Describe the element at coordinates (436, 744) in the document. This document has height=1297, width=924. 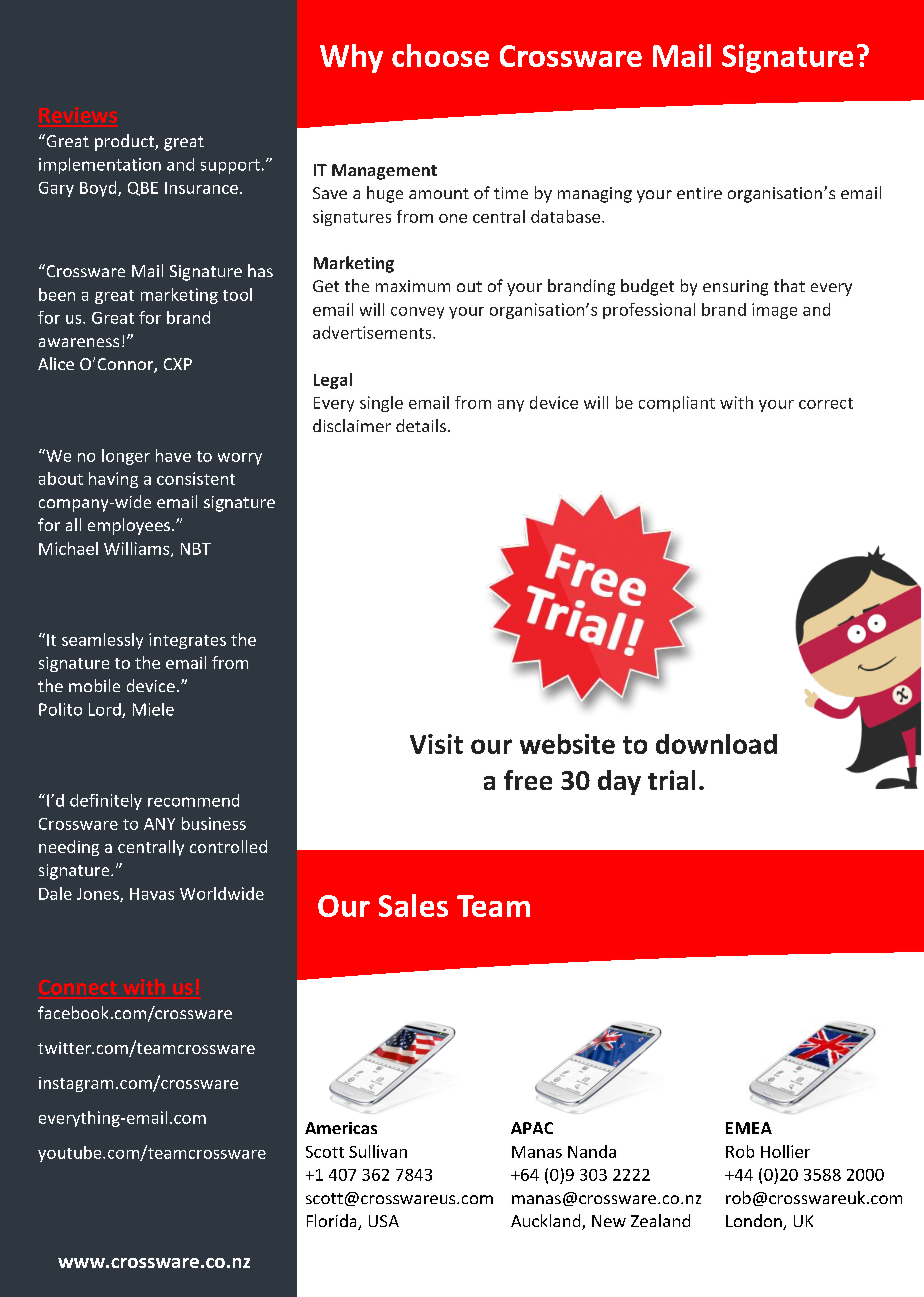
I see `Visit` at that location.
